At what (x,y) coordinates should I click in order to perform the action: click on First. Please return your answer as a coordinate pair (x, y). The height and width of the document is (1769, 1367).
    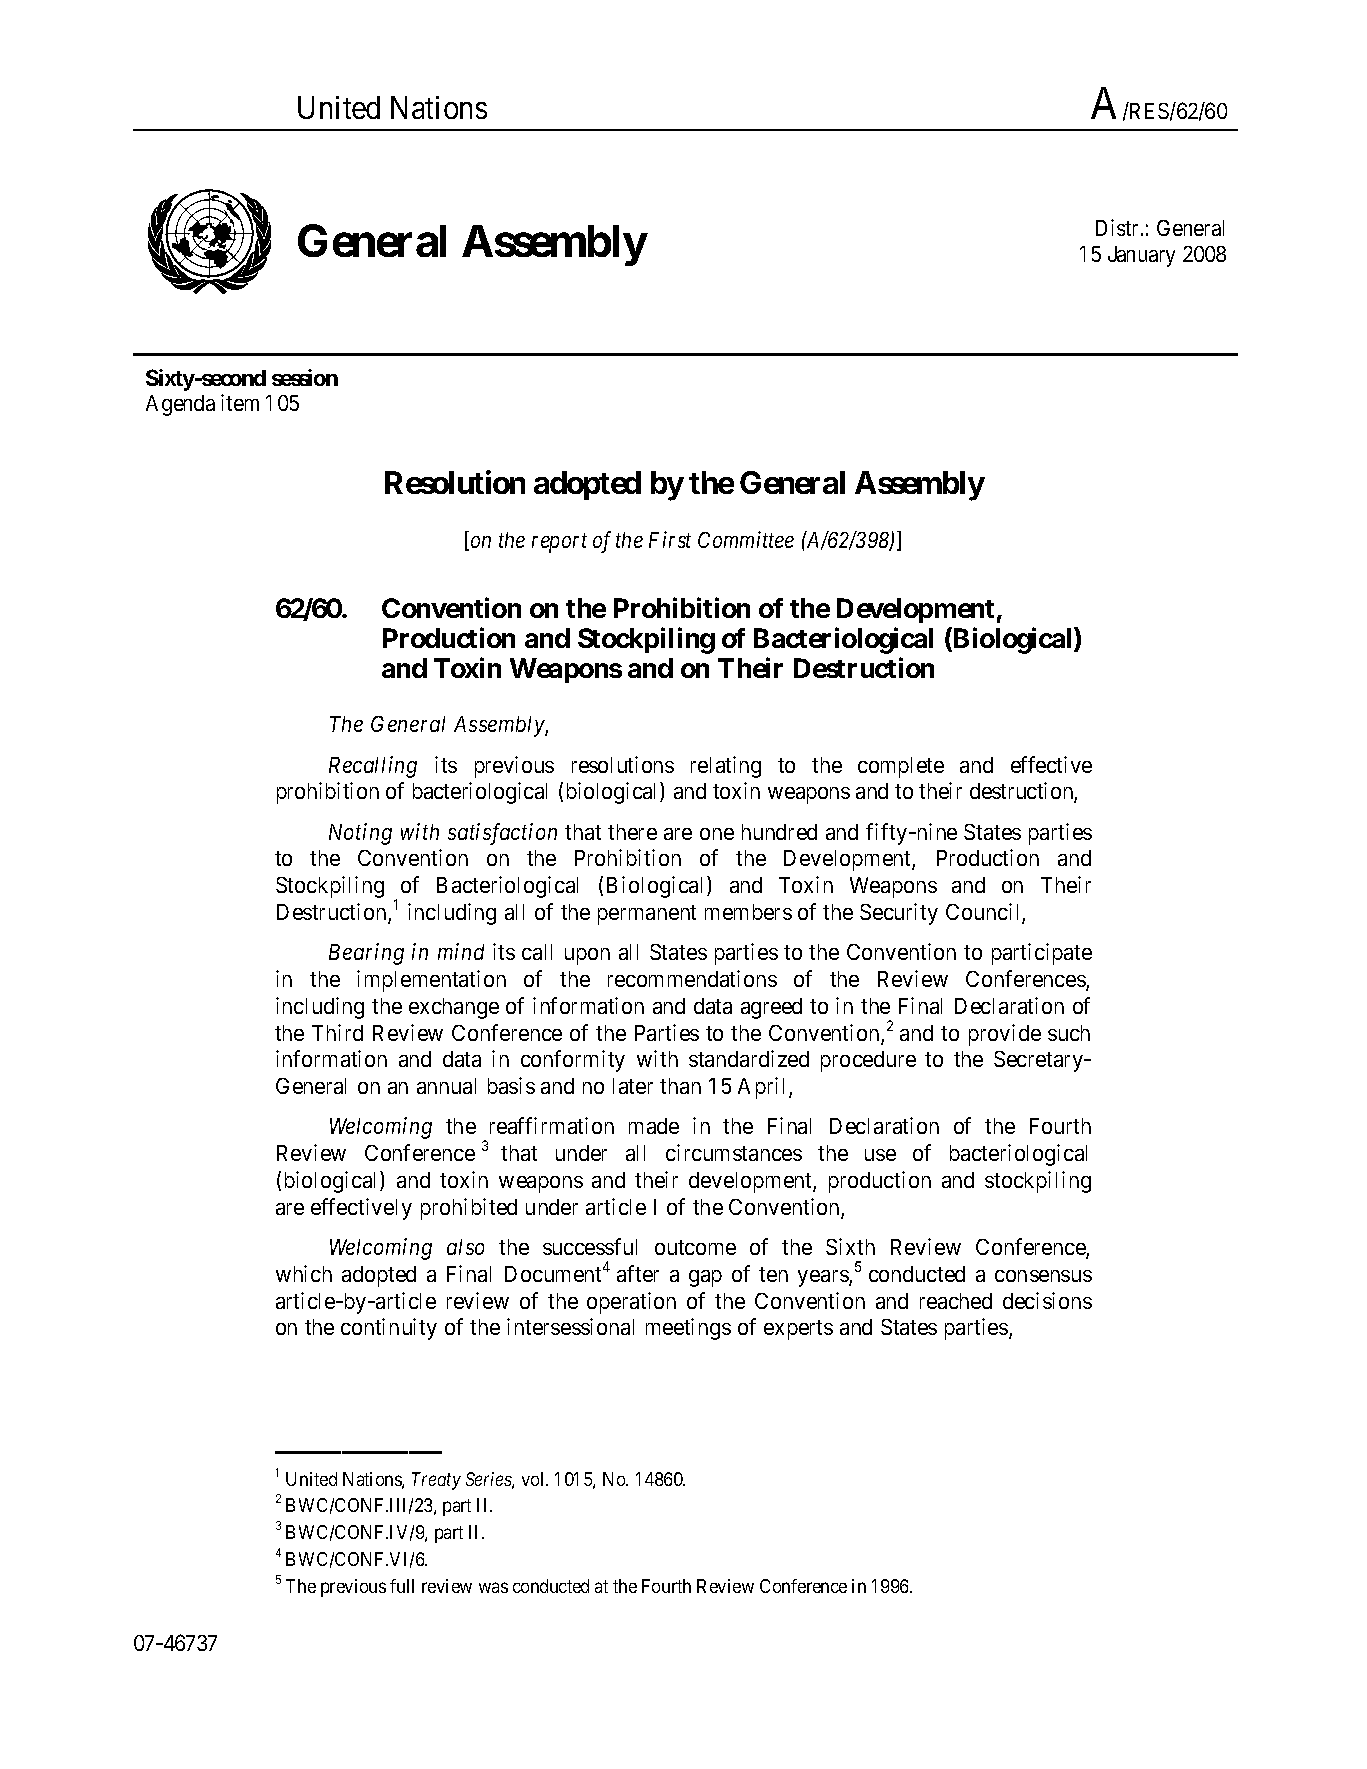
    Looking at the image, I should click on (670, 540).
